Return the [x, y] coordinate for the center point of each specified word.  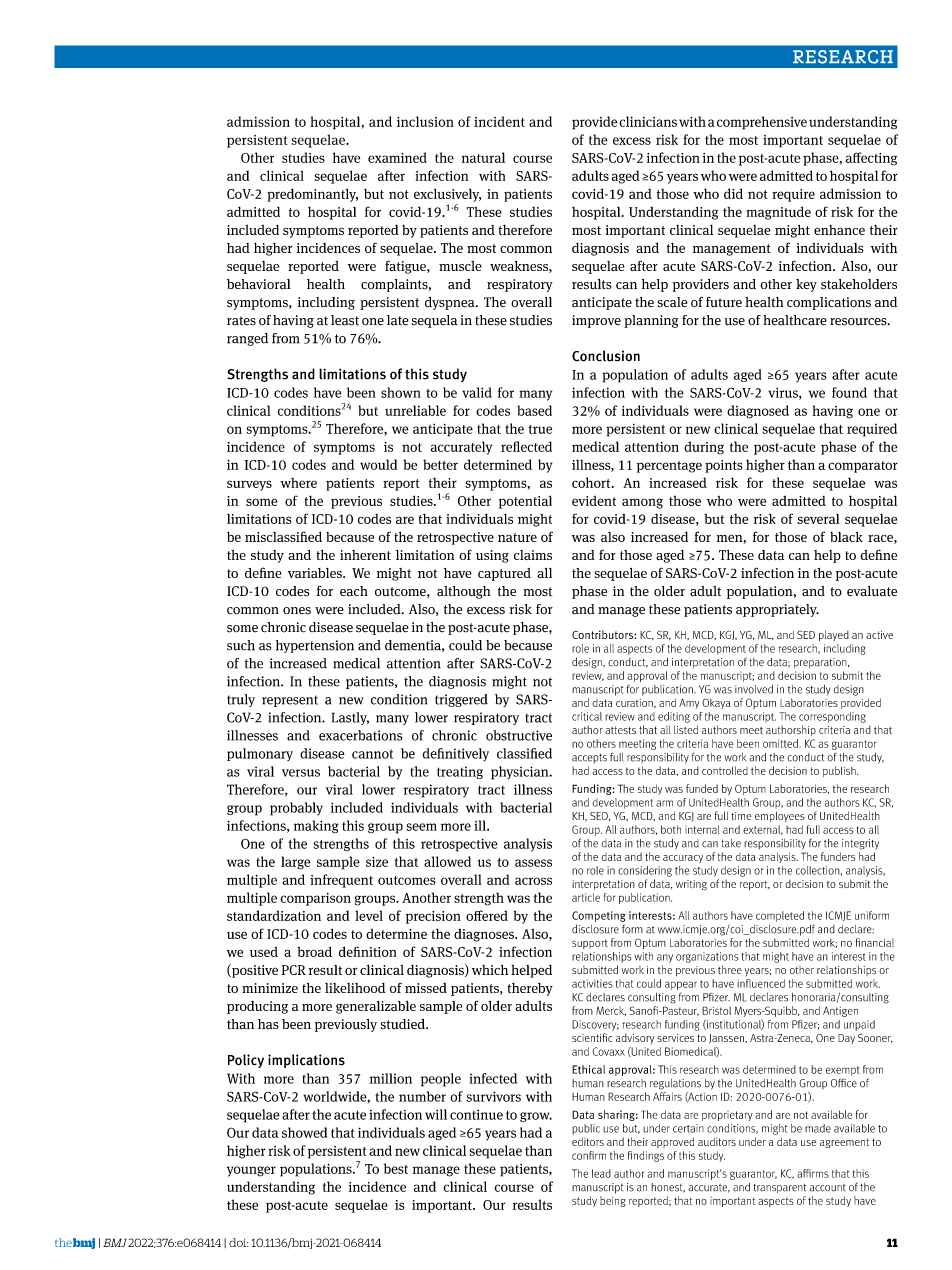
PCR [293, 970]
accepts [589, 759]
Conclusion [606, 356]
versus [301, 773]
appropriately [777, 610]
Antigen [840, 1012]
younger [251, 1171]
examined [397, 157]
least [345, 320]
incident [499, 121]
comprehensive [762, 123]
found [849, 392]
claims [533, 555]
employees [780, 816]
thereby [530, 989]
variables [316, 573]
